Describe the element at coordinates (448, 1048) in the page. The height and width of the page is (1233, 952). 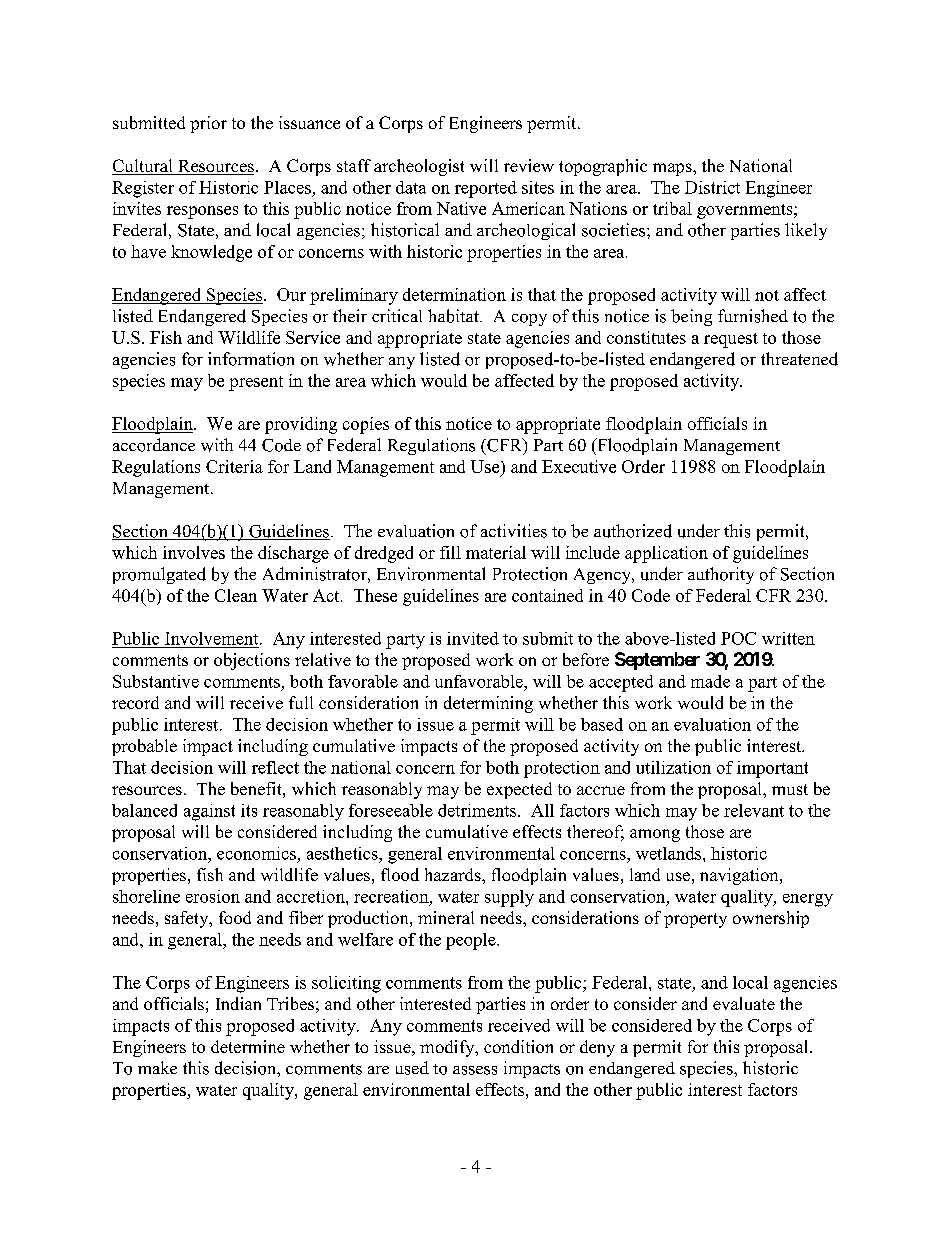
I see `modify` at that location.
